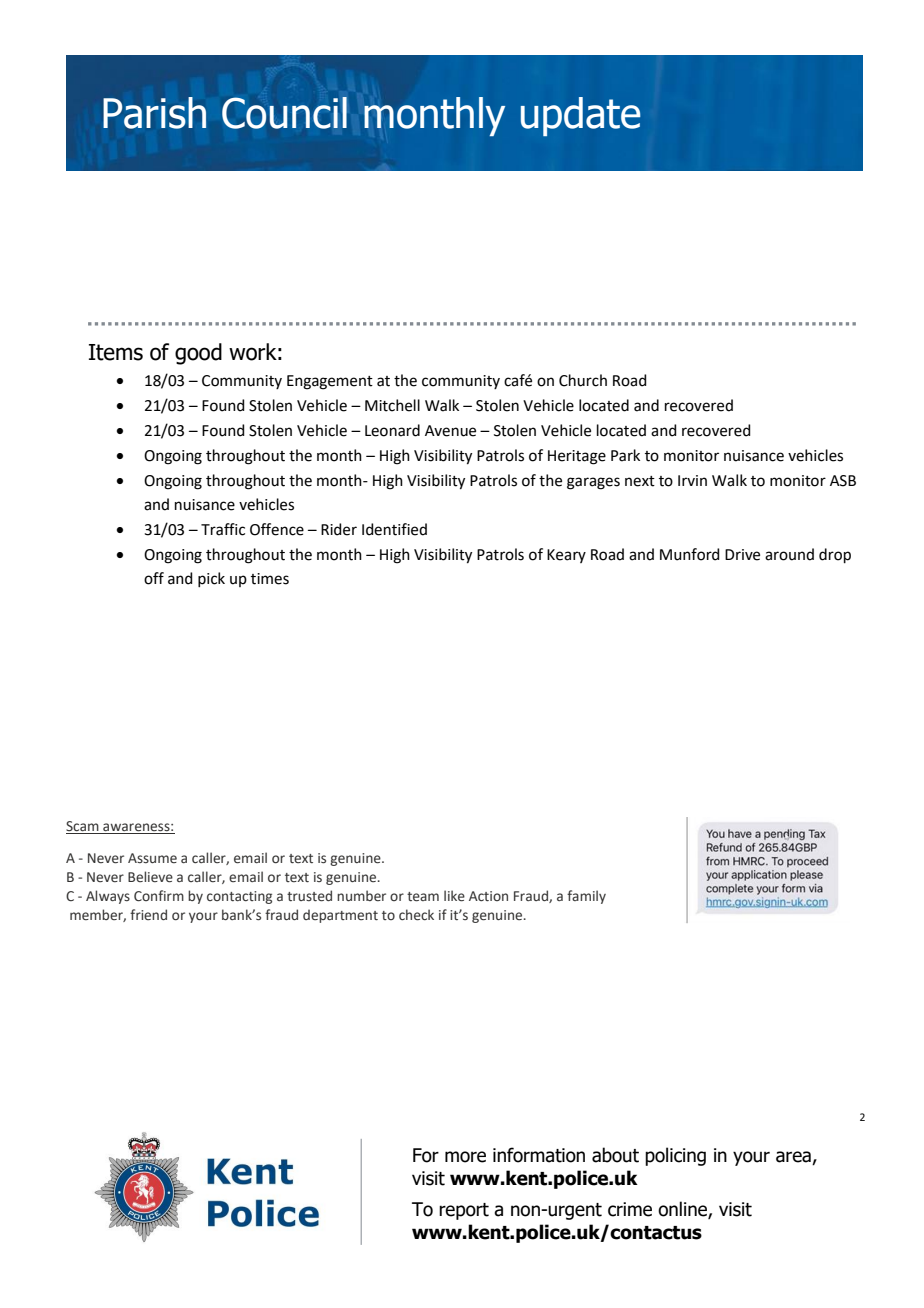  Describe the element at coordinates (692, 480) in the image. I see `Irvin` at that location.
